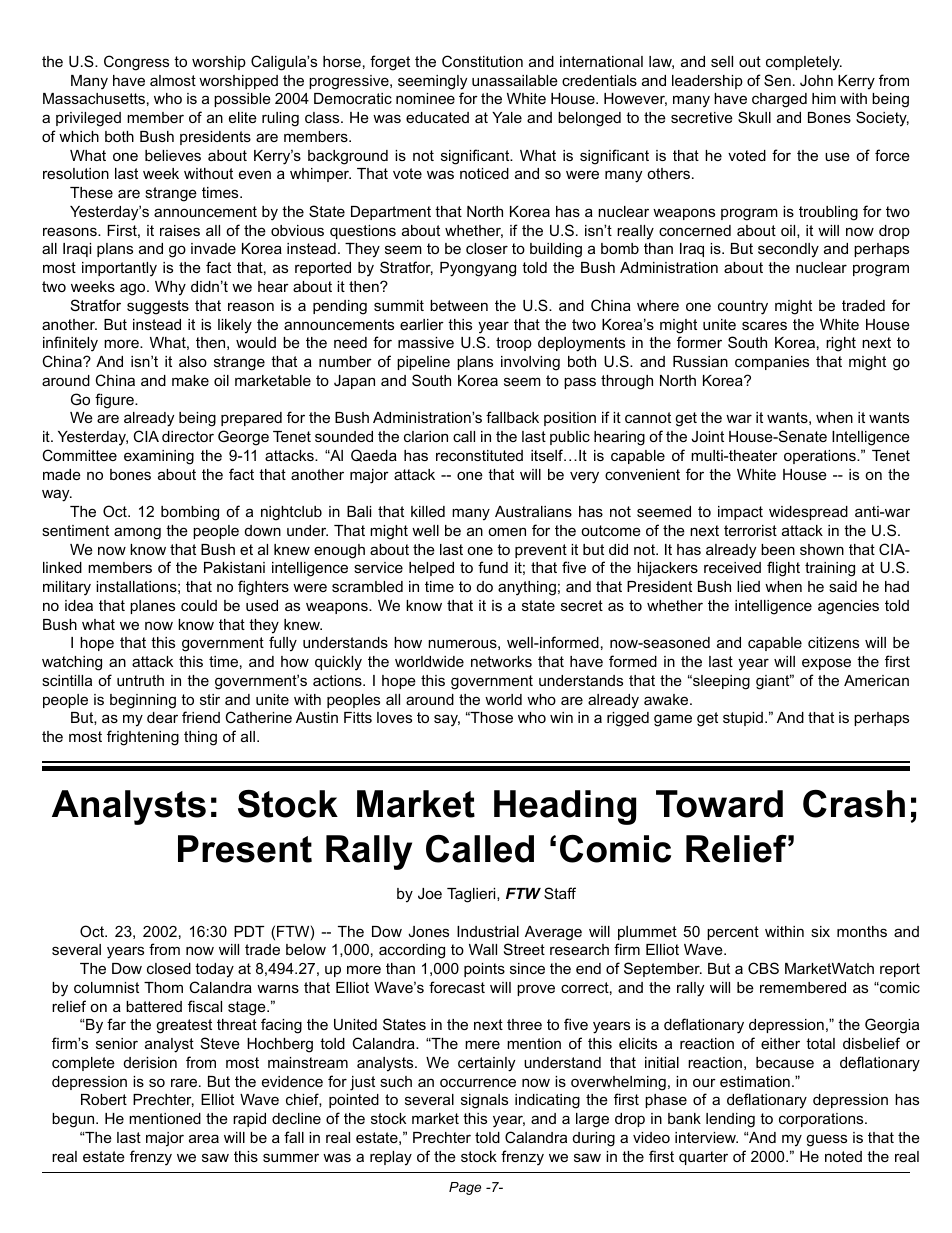 This document has height=1233, width=952. Describe the element at coordinates (245, 849) in the document. I see `Present` at that location.
